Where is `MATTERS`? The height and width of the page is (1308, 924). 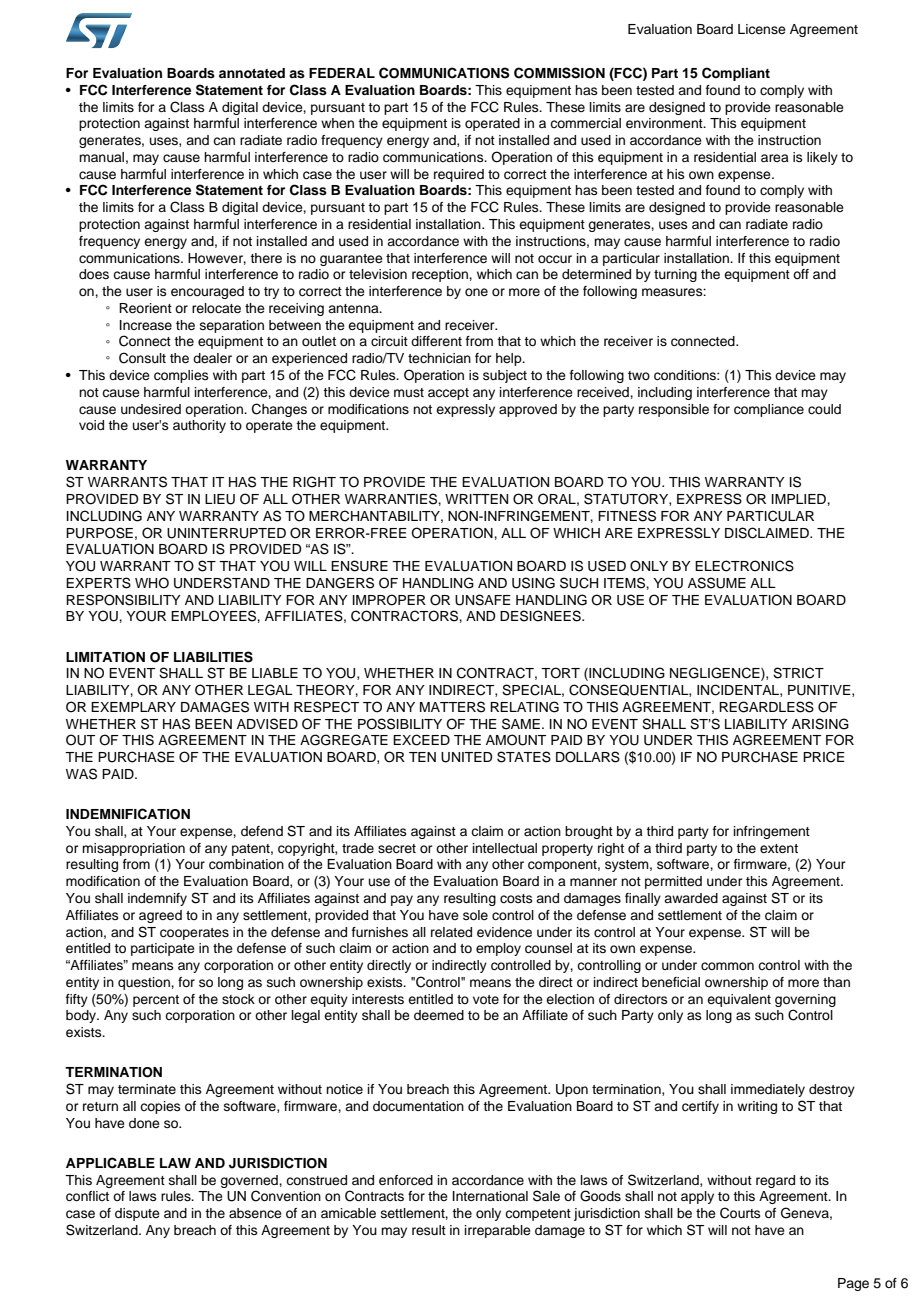
MATTERS is located at coordinates (452, 707).
